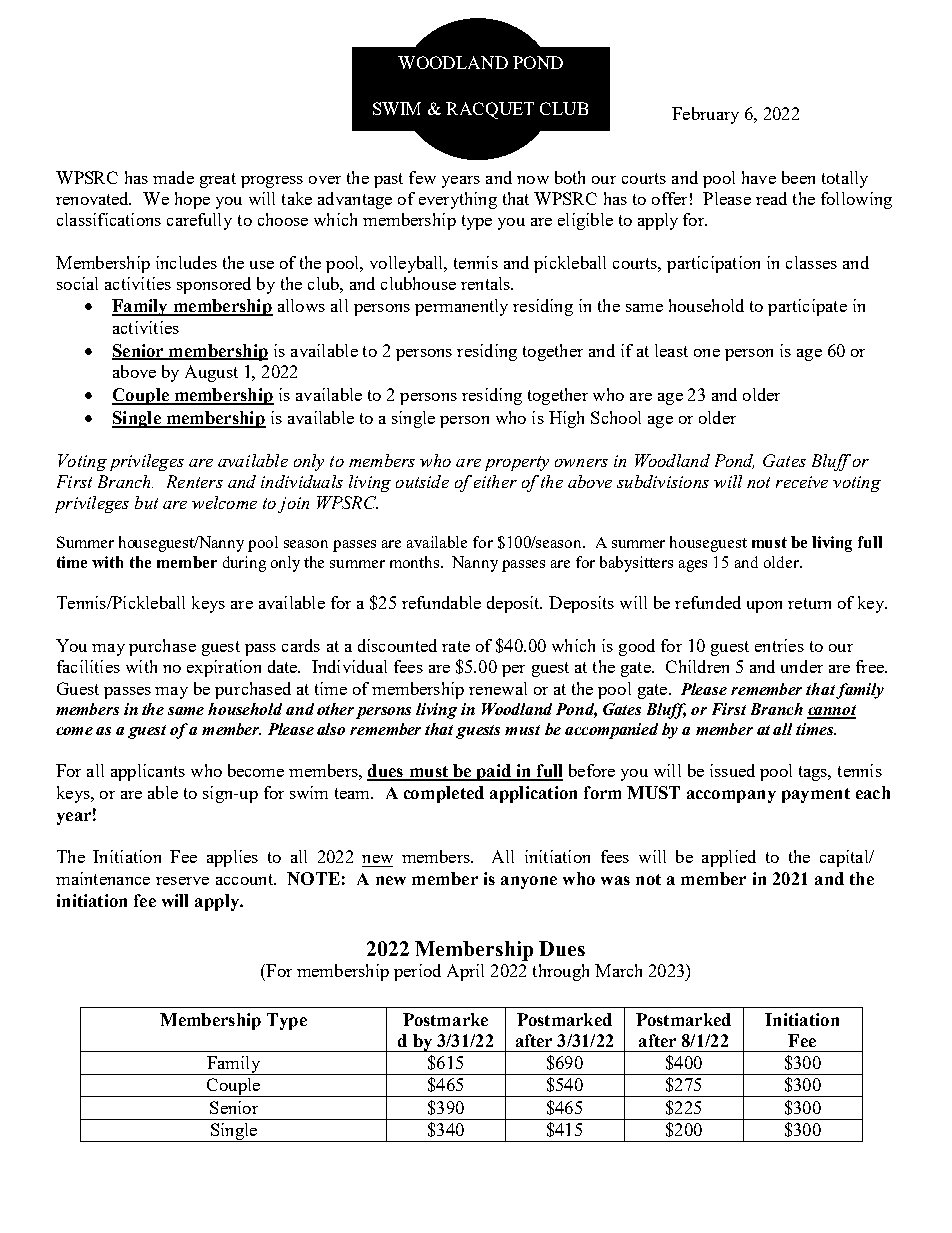  What do you see at coordinates (490, 110) in the page?
I see `RACQUET` at bounding box center [490, 110].
